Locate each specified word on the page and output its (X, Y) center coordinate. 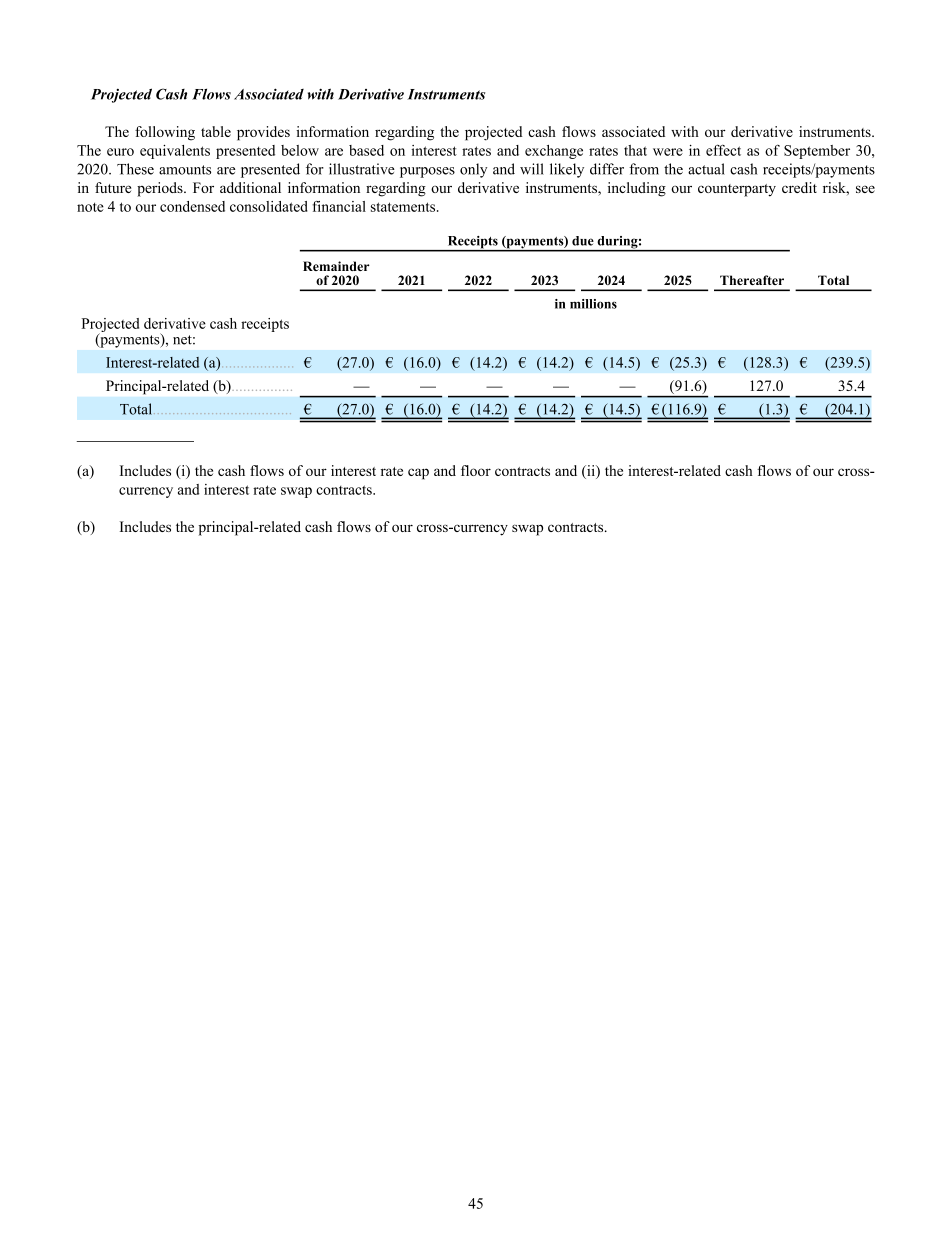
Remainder (336, 266)
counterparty (737, 190)
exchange (554, 152)
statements (404, 207)
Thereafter (752, 280)
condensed (192, 206)
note (90, 207)
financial (339, 206)
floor (476, 470)
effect (723, 150)
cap (418, 474)
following (165, 133)
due (583, 241)
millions (593, 304)
